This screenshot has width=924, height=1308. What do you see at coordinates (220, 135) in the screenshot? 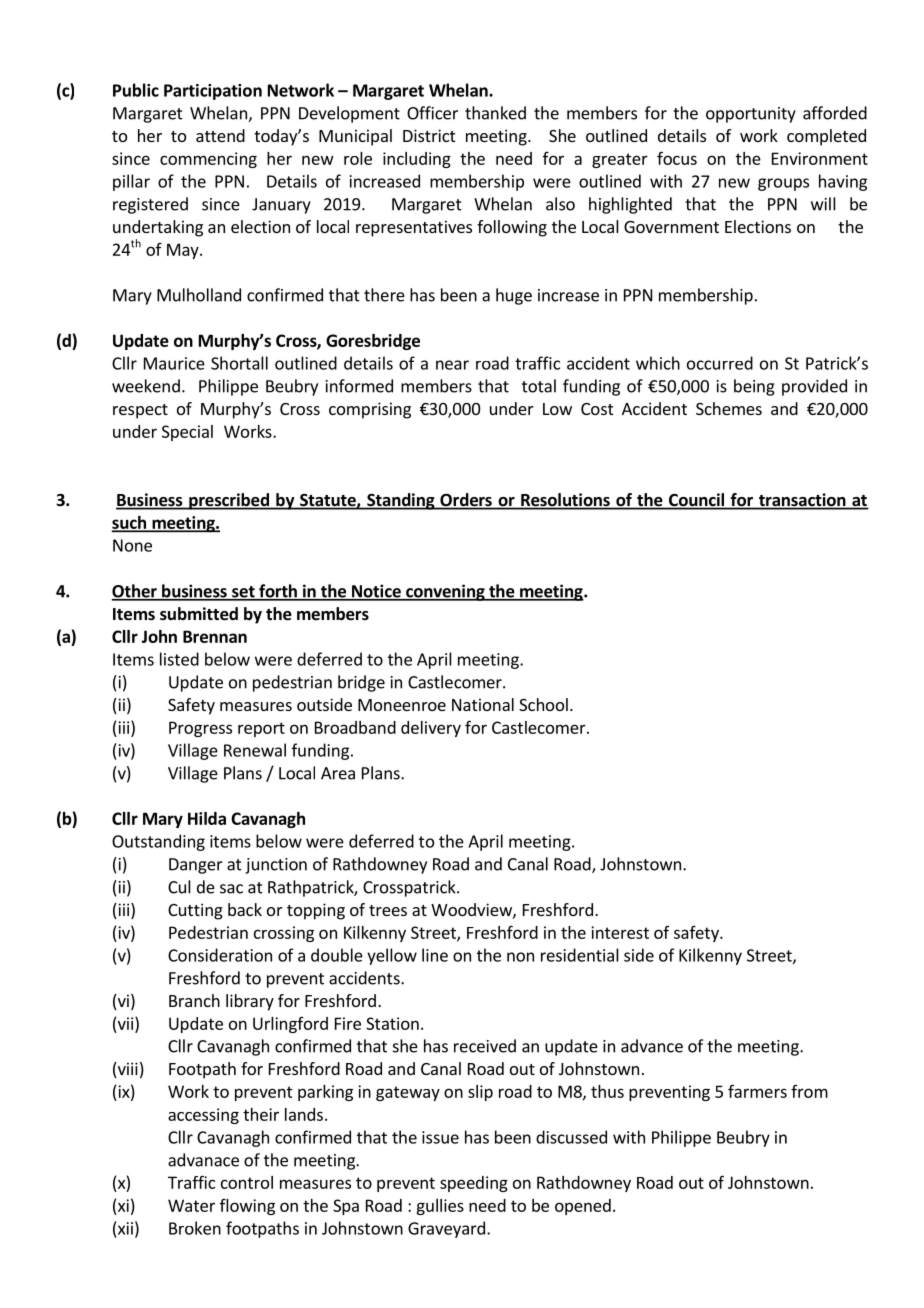
I see `attend` at bounding box center [220, 135].
